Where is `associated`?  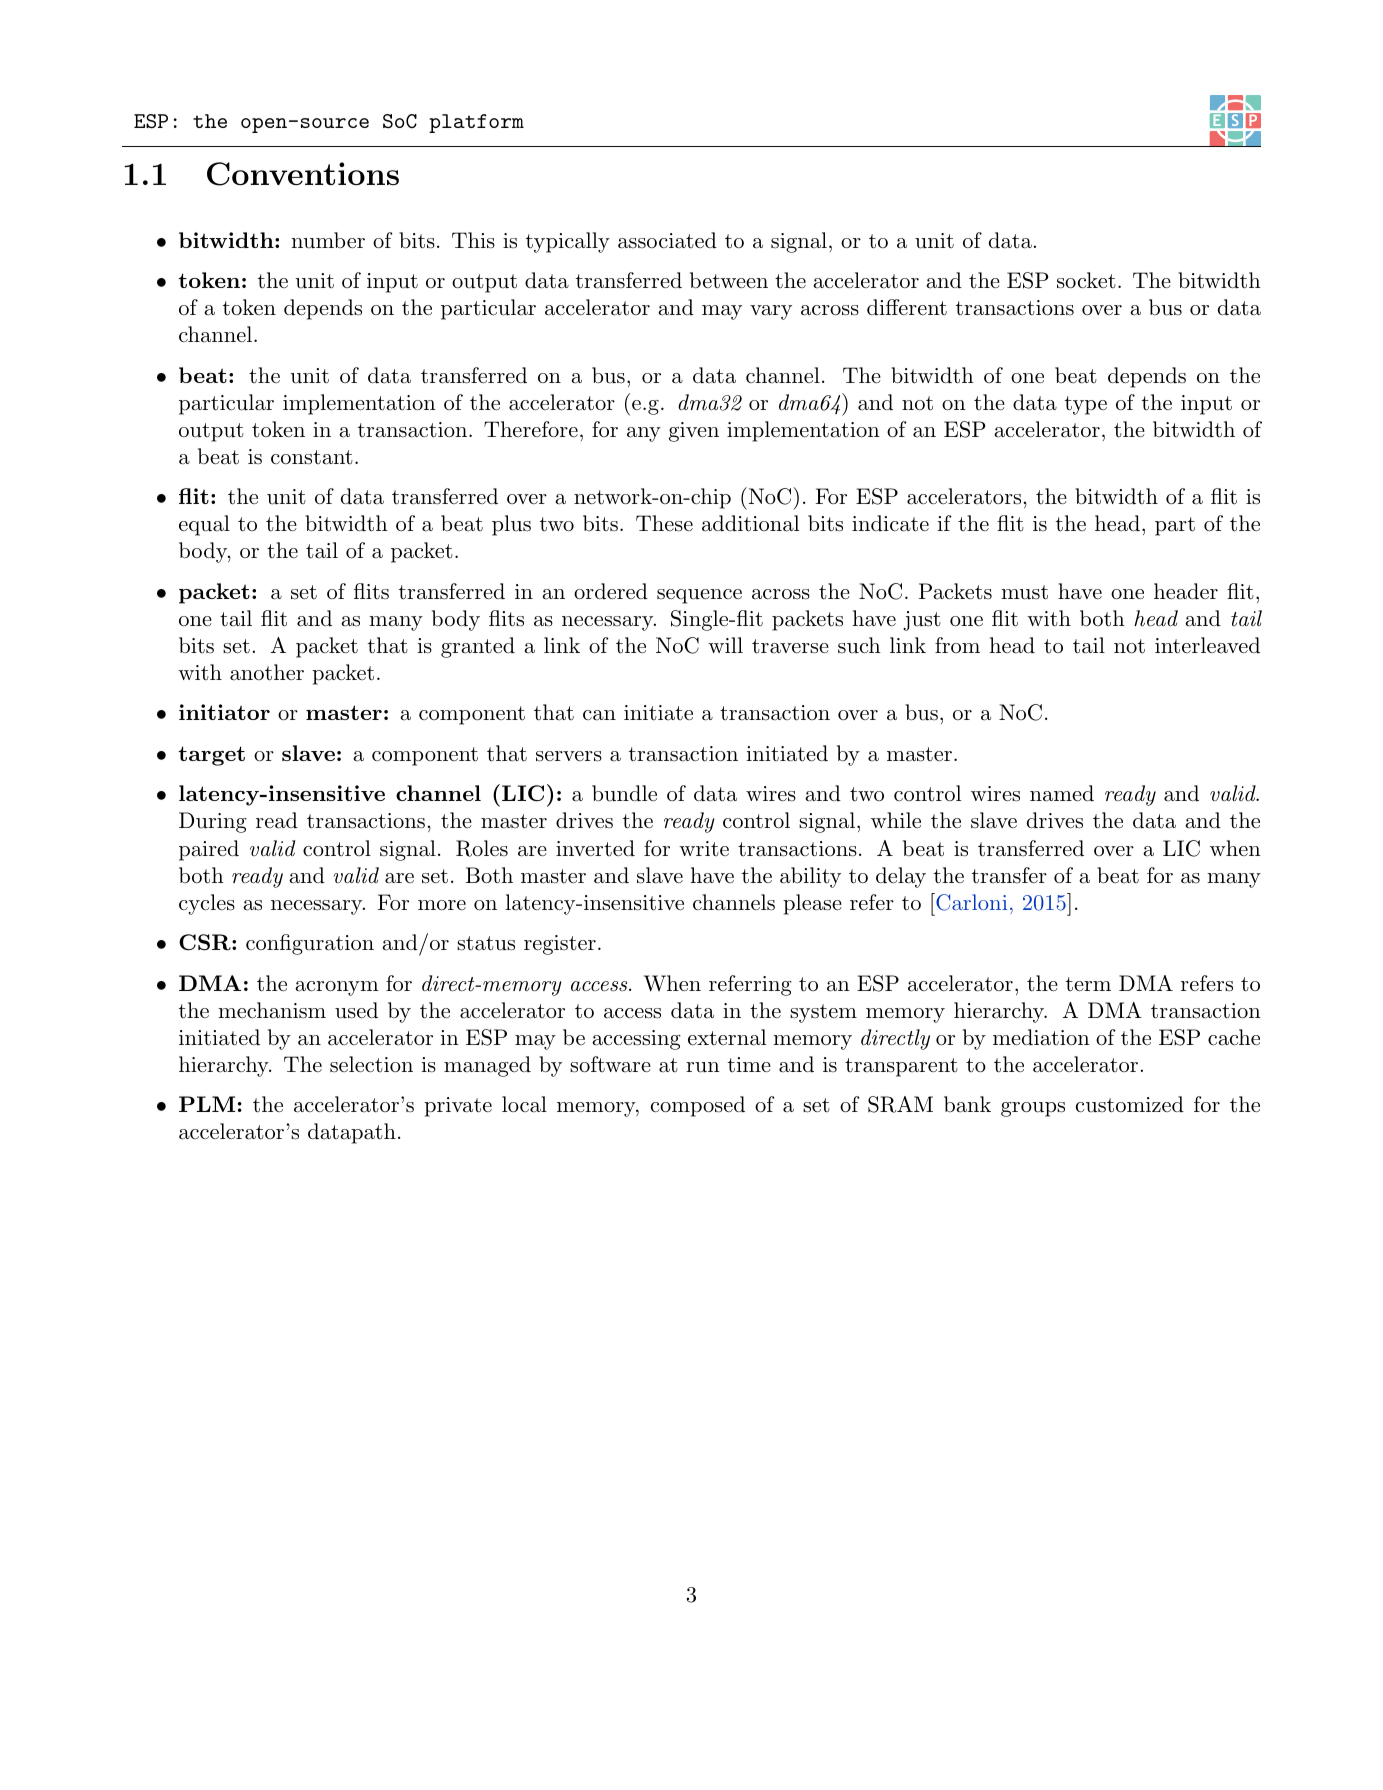 associated is located at coordinates (667, 240).
